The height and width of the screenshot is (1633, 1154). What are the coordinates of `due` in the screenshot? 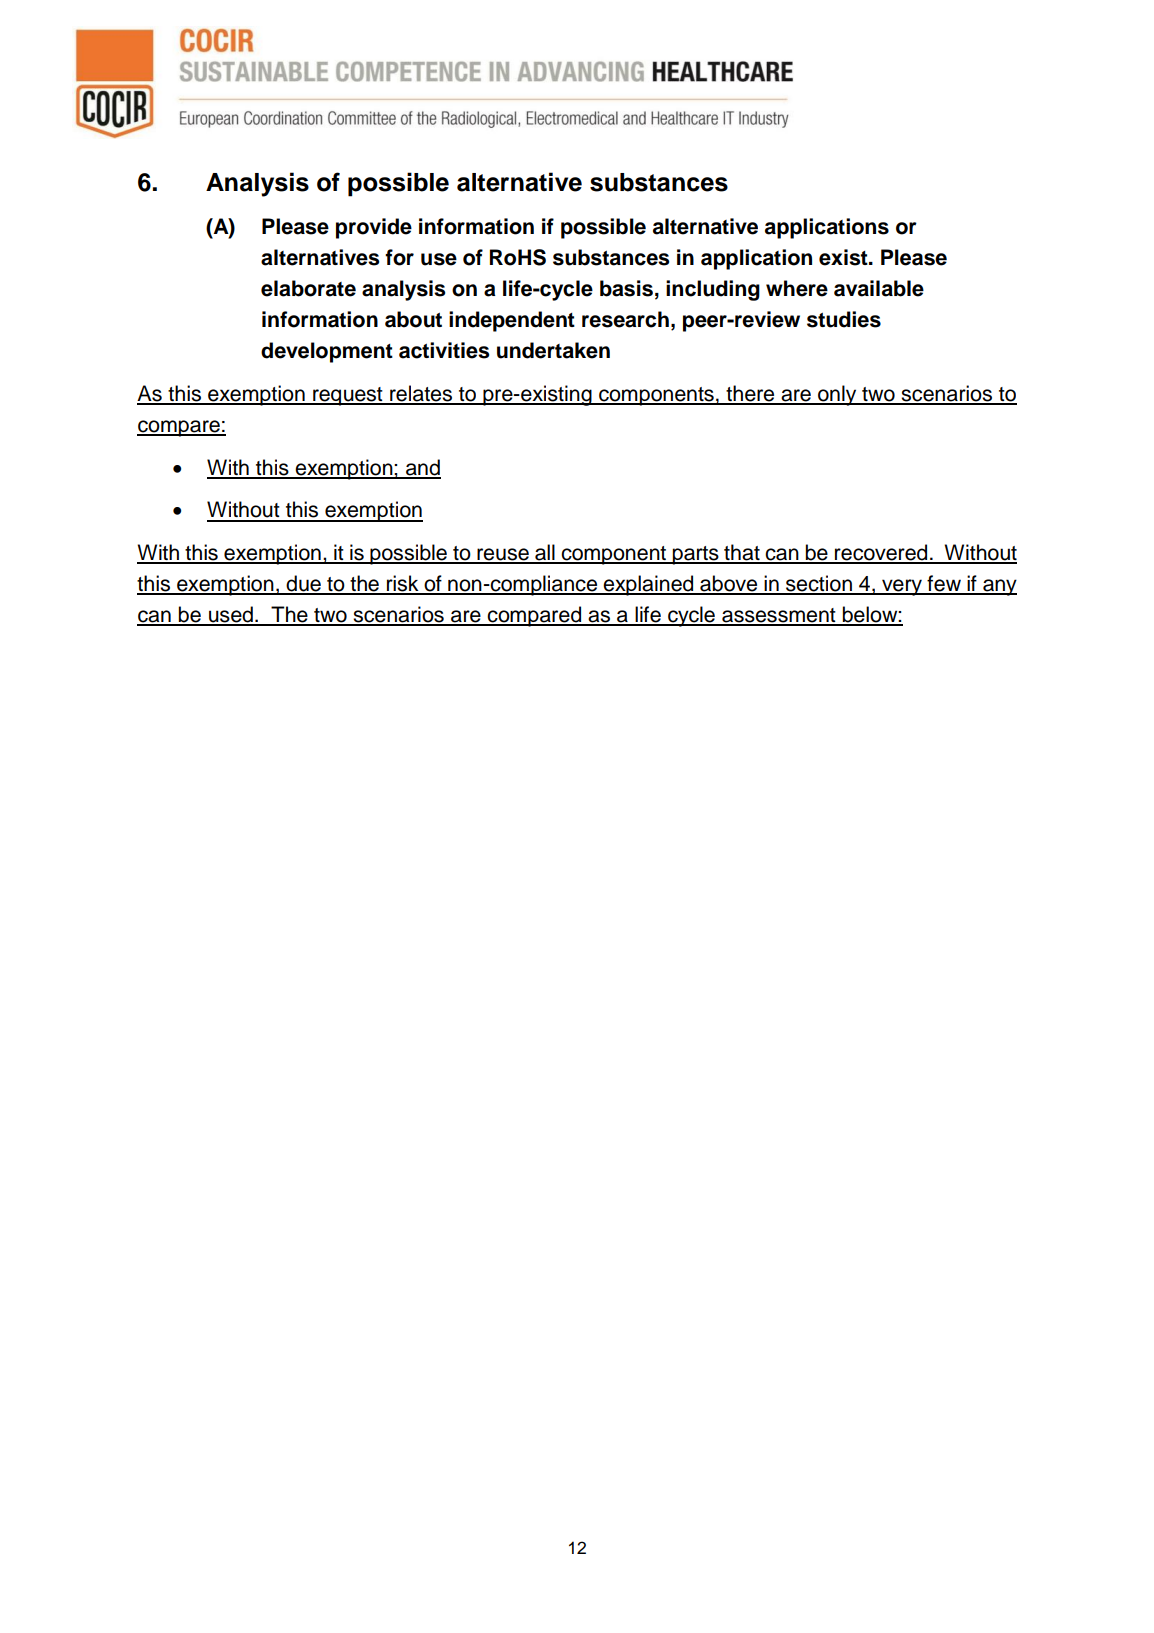 It's located at (303, 584).
